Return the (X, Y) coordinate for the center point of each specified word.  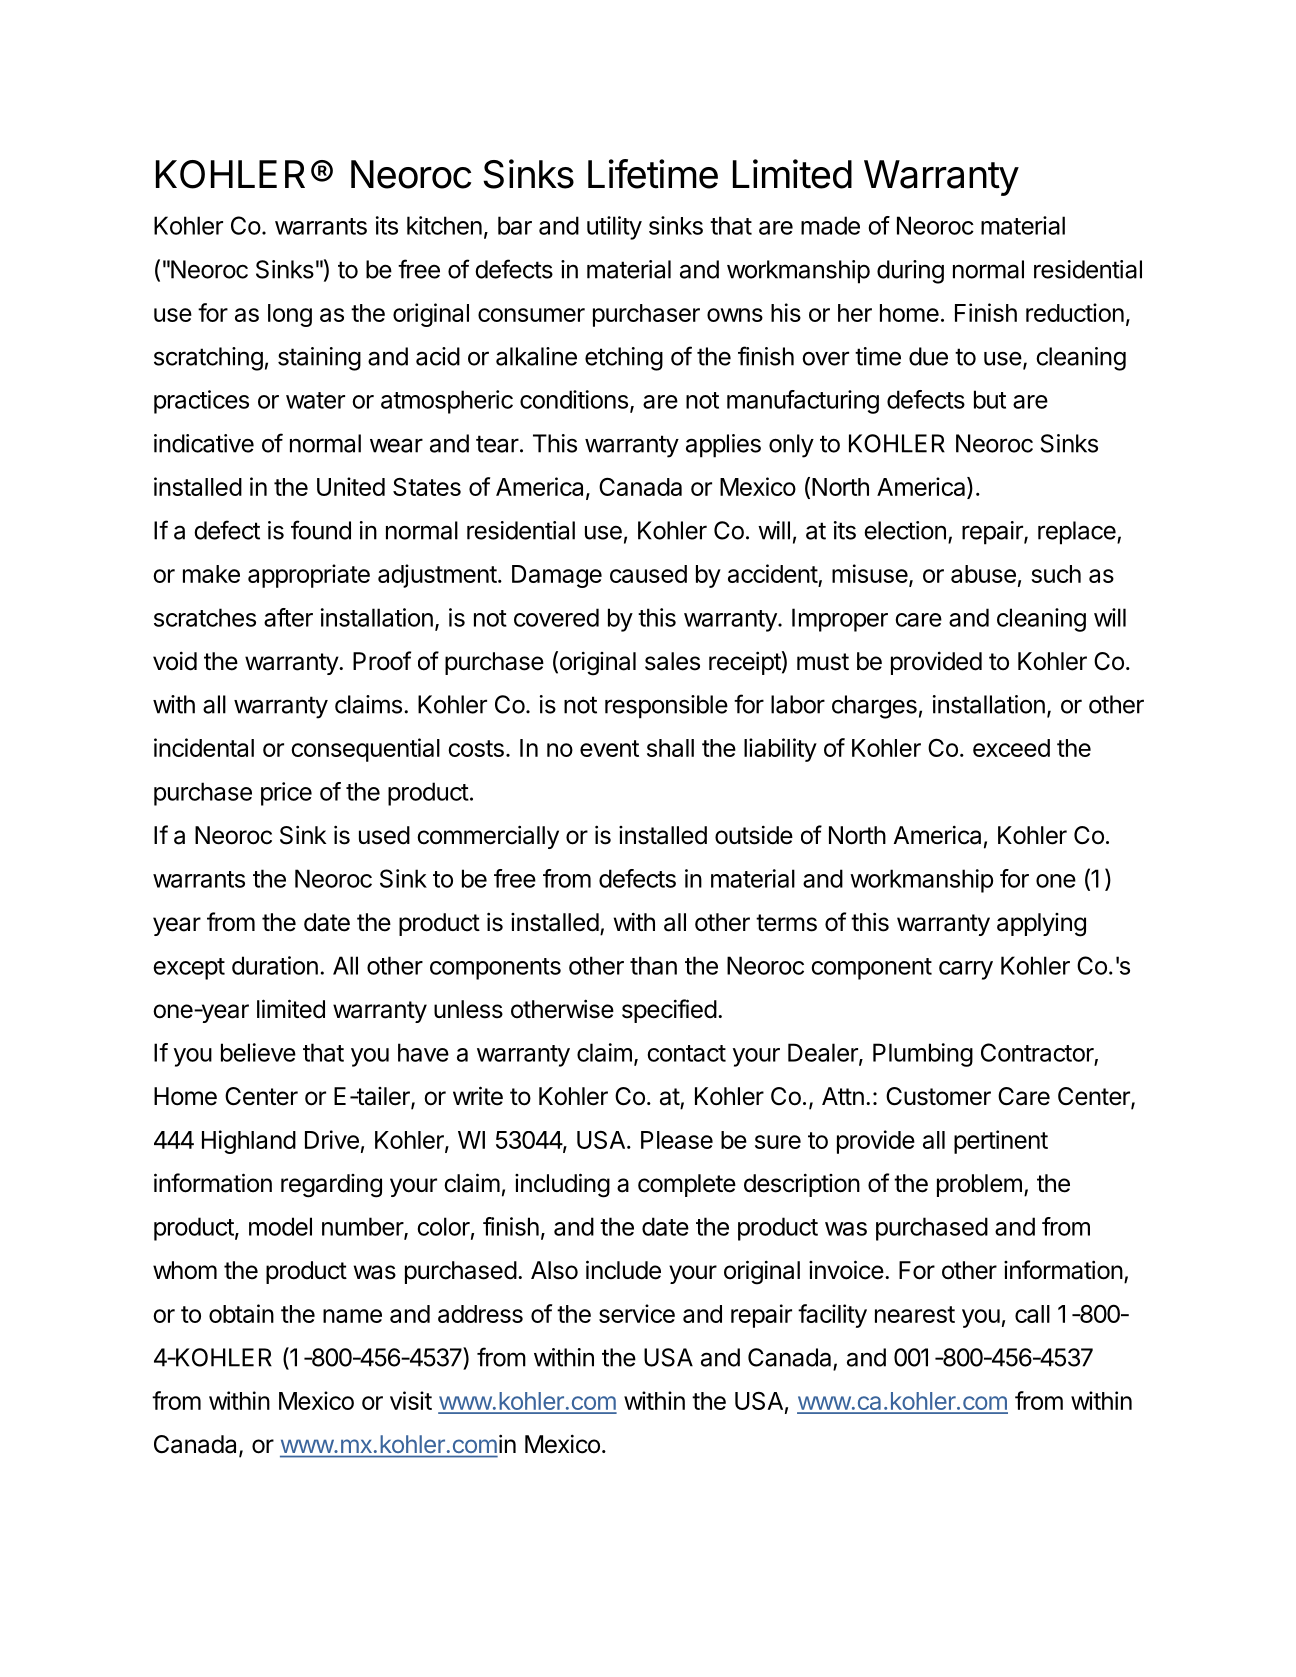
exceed (1011, 748)
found (321, 530)
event (609, 748)
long (290, 315)
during (910, 272)
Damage (557, 576)
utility (614, 228)
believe (258, 1052)
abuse (983, 574)
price (286, 794)
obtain (241, 1313)
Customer (938, 1096)
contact (686, 1053)
